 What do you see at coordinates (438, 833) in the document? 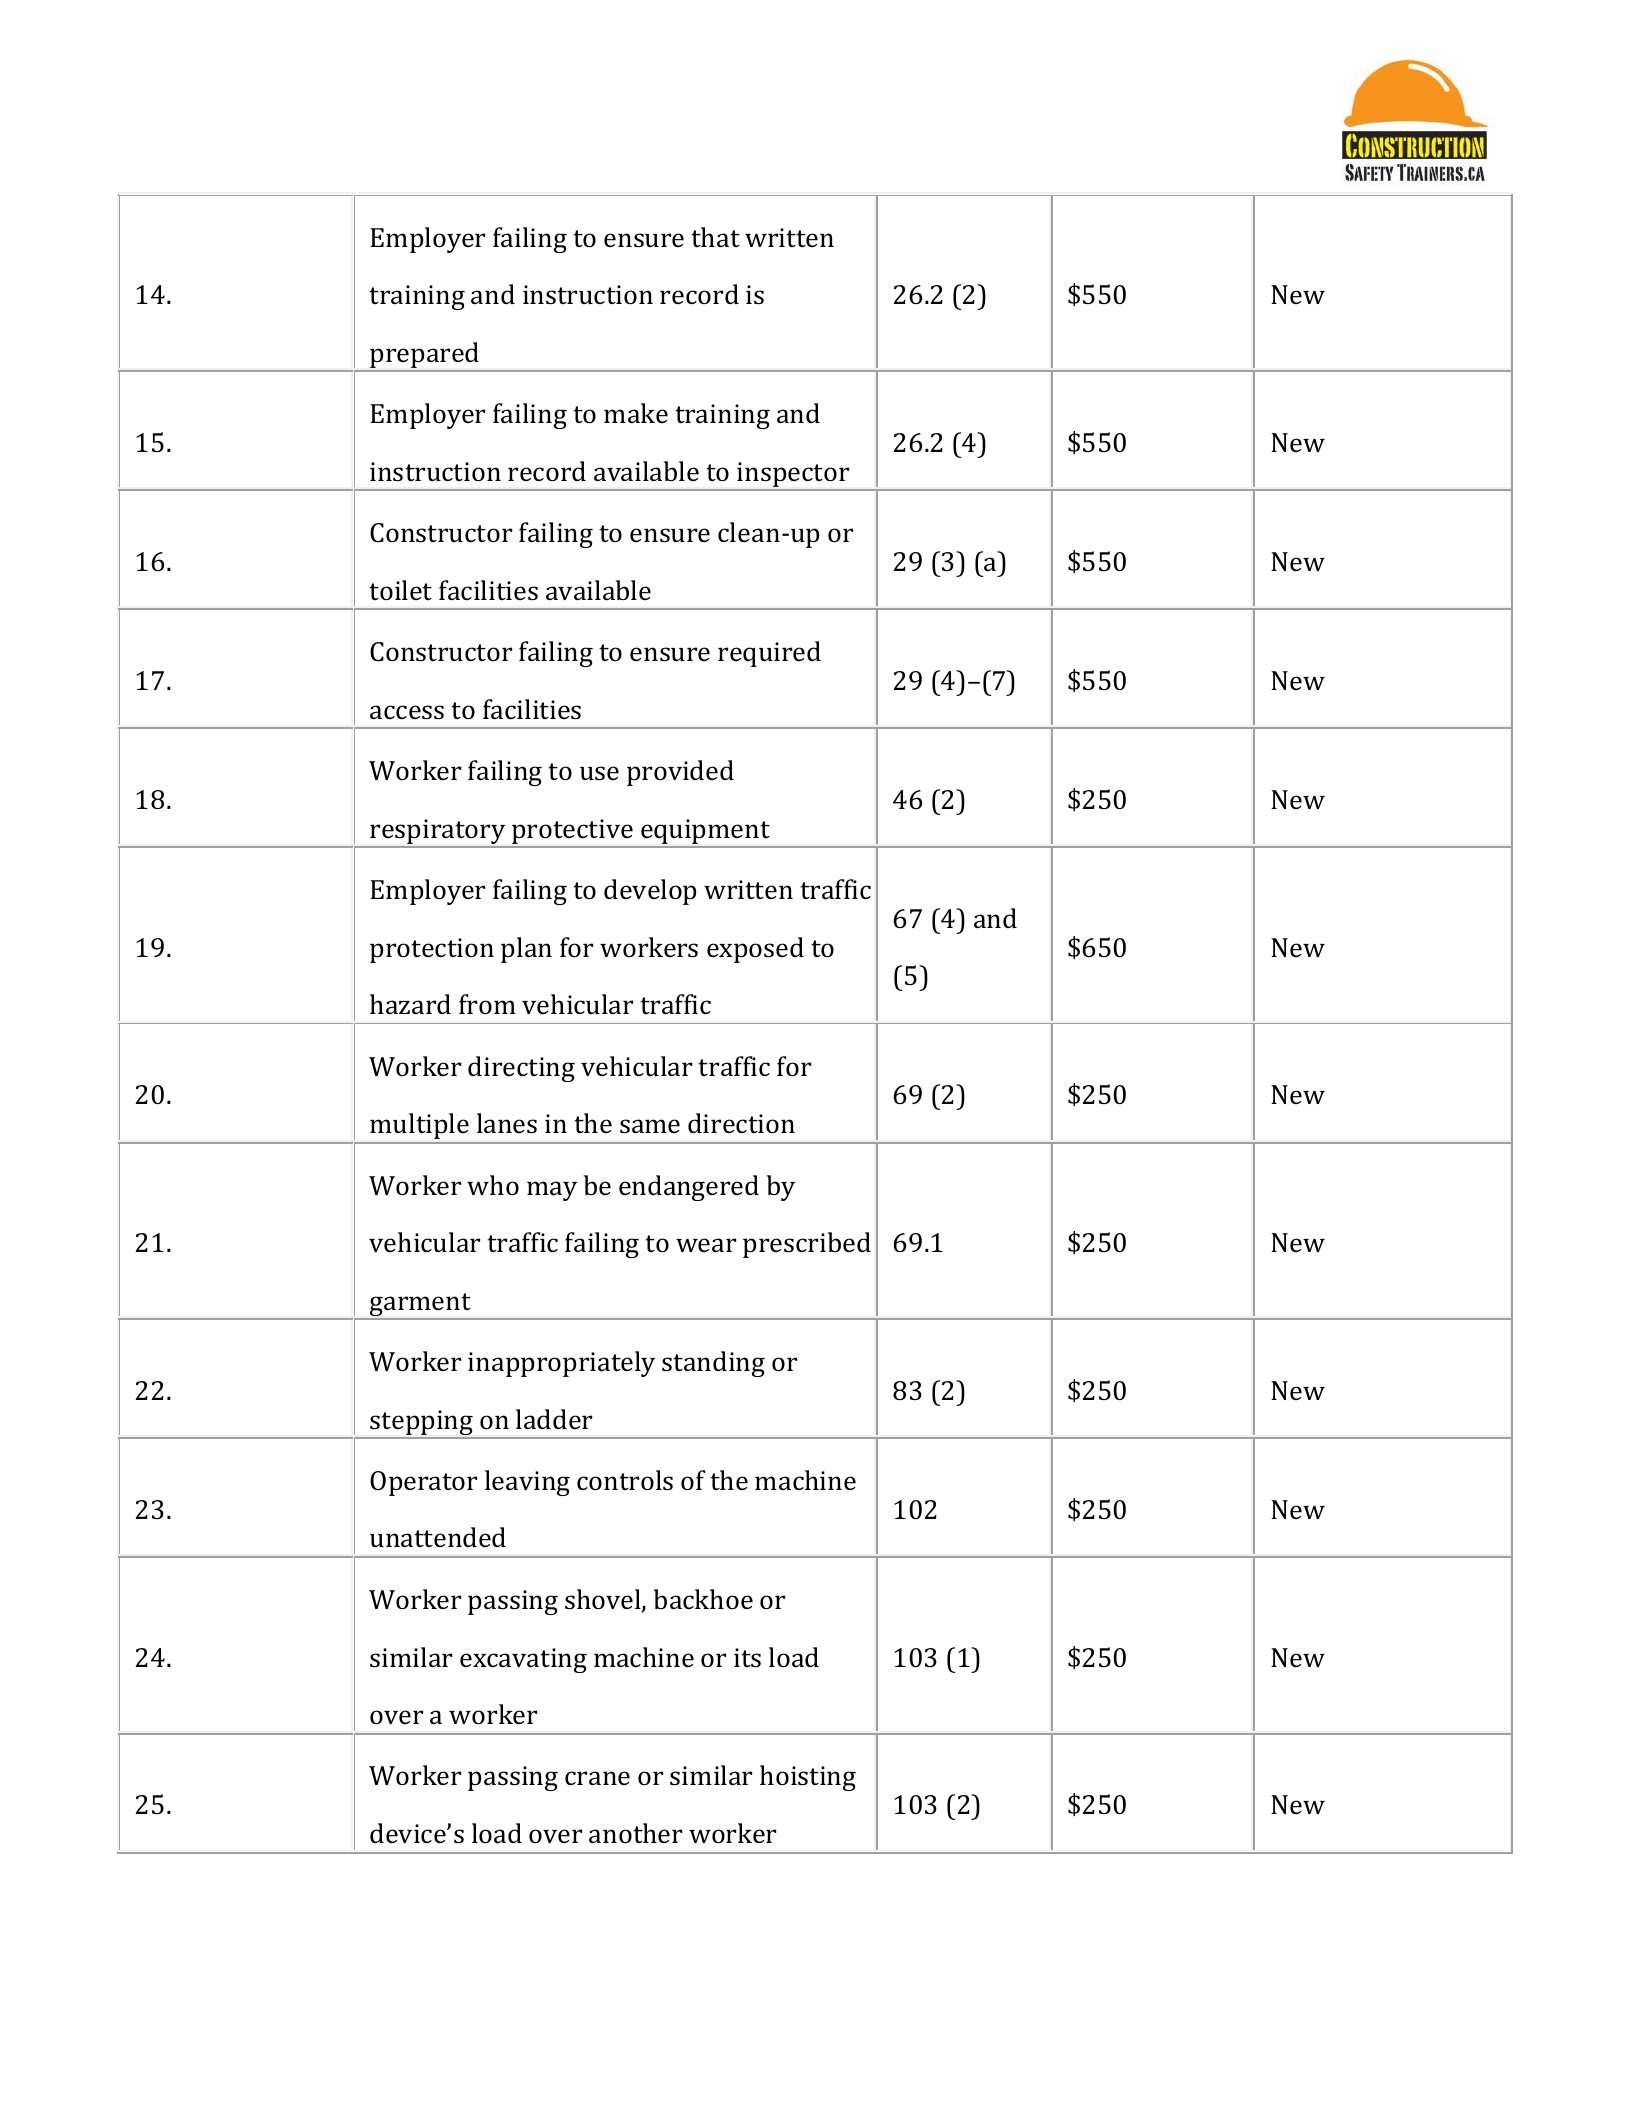
I see `respiratory` at bounding box center [438, 833].
